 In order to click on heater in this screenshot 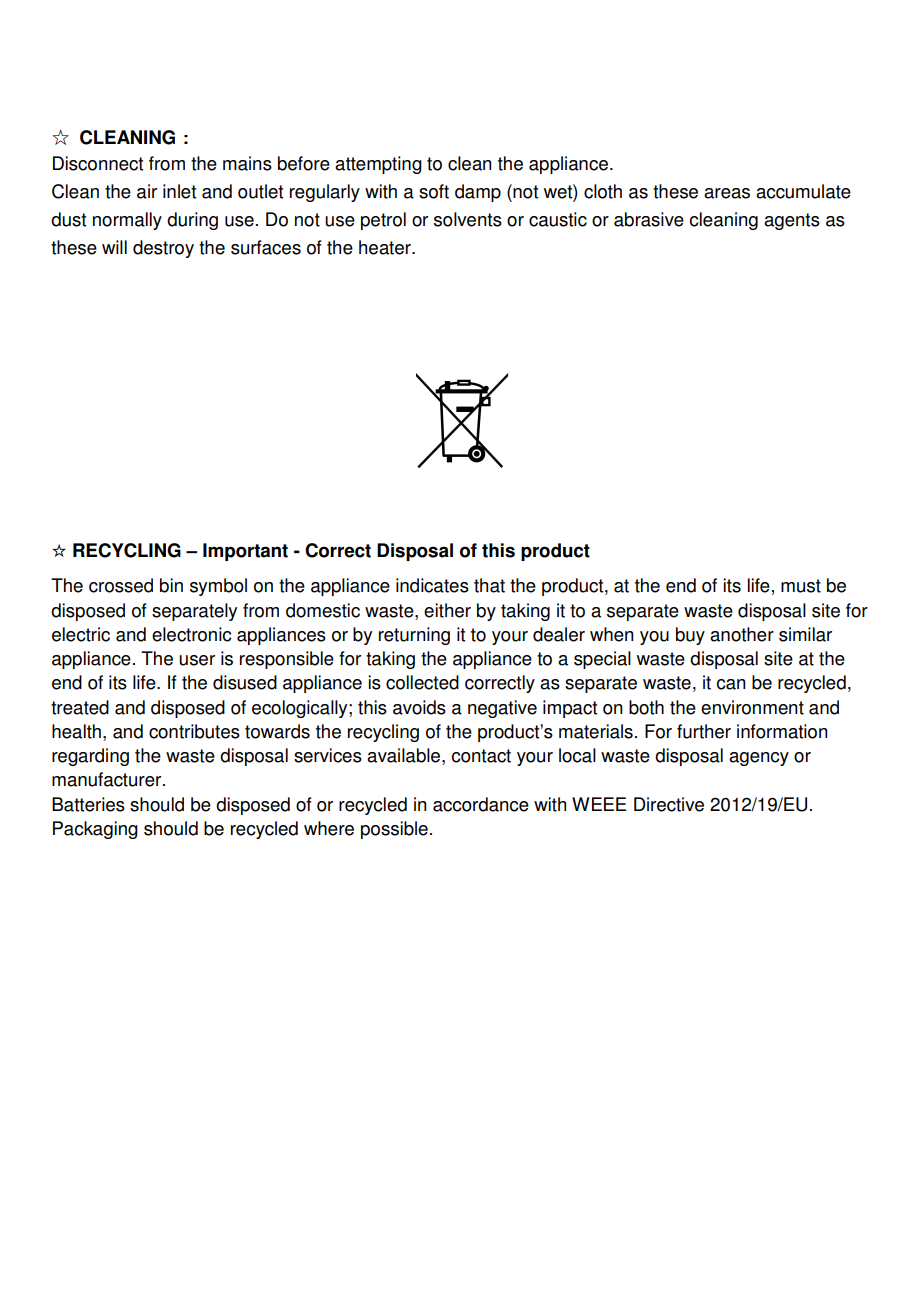, I will do `click(386, 247)`.
